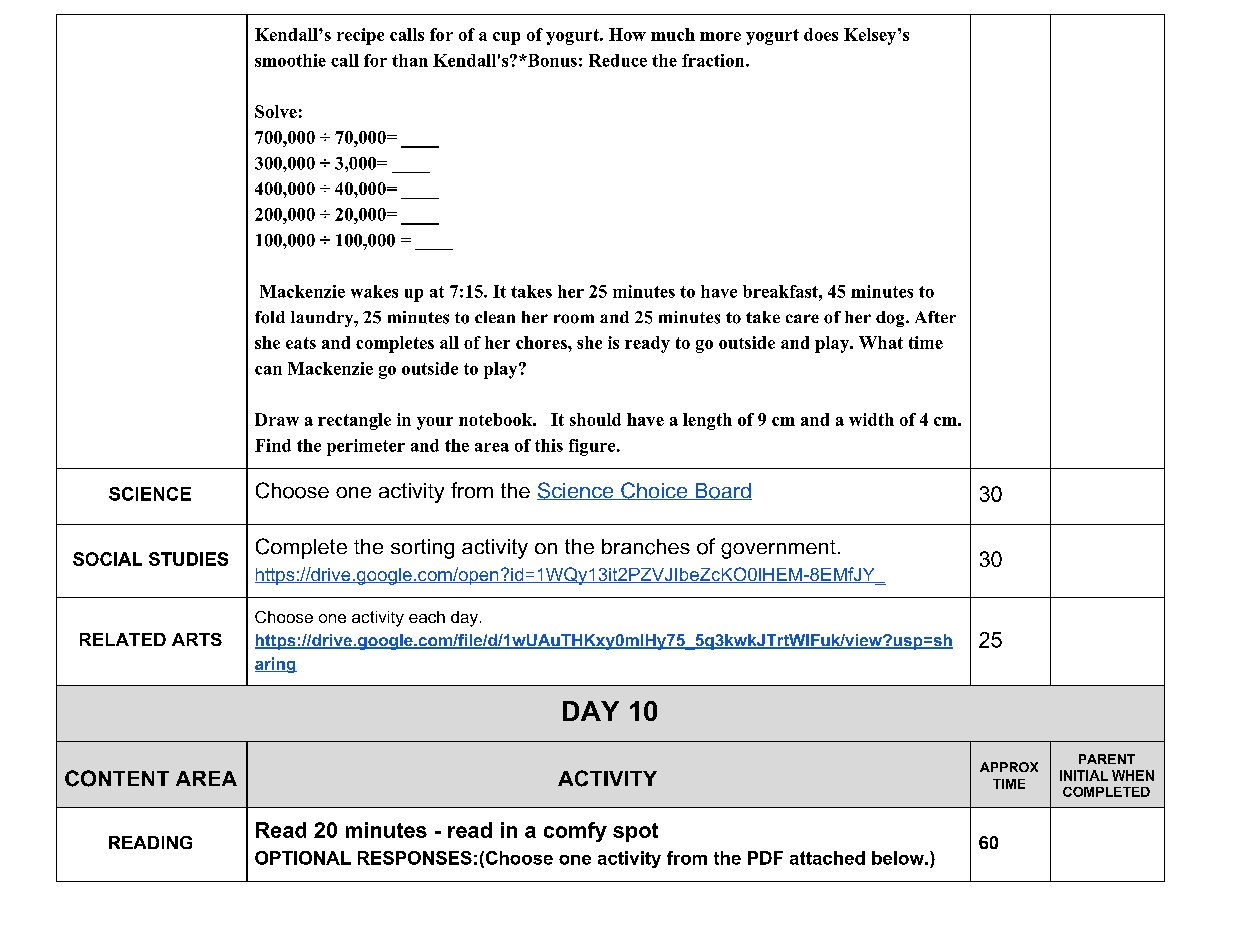  I want to click on After, so click(935, 317).
